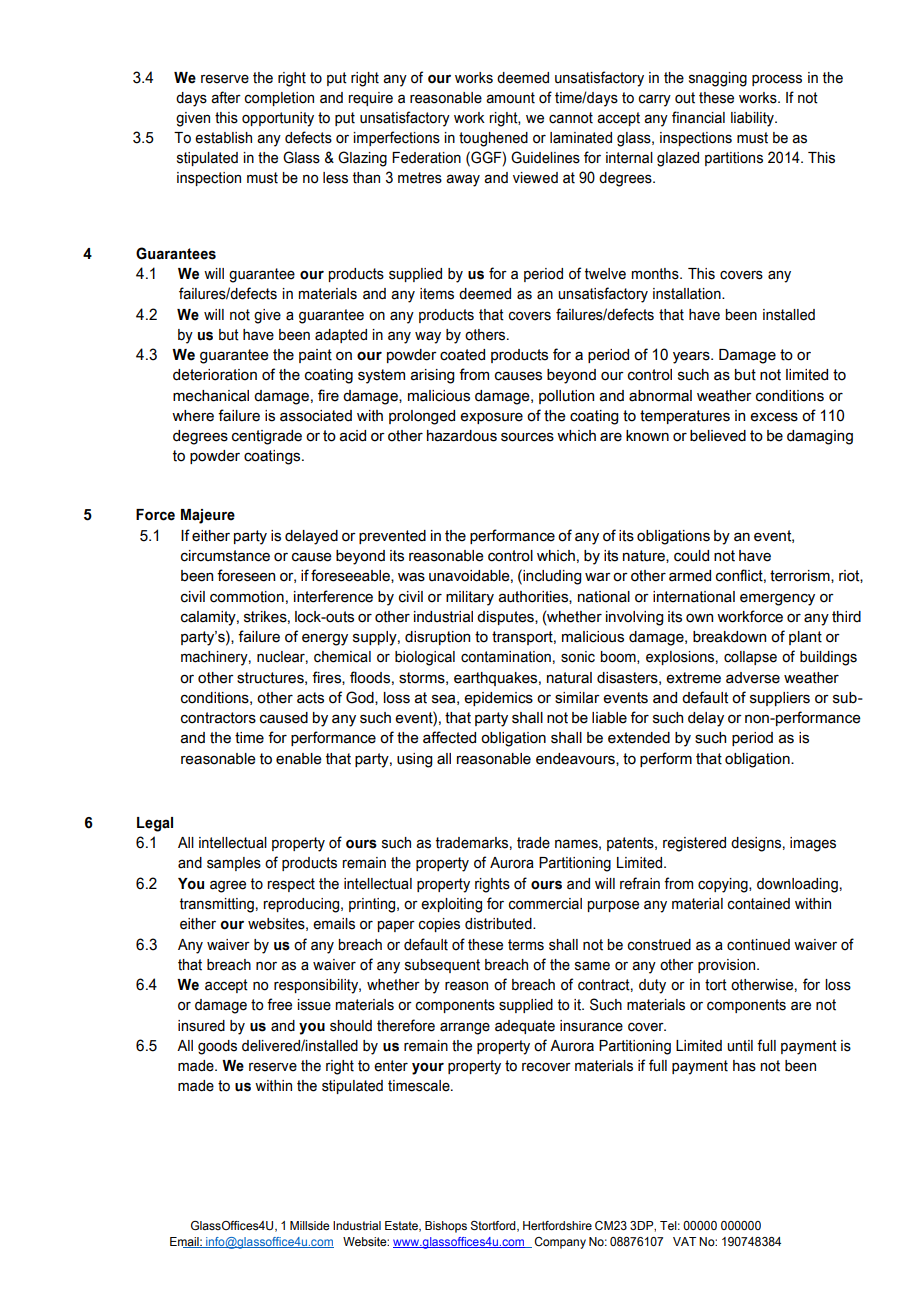  I want to click on goods, so click(217, 1047).
